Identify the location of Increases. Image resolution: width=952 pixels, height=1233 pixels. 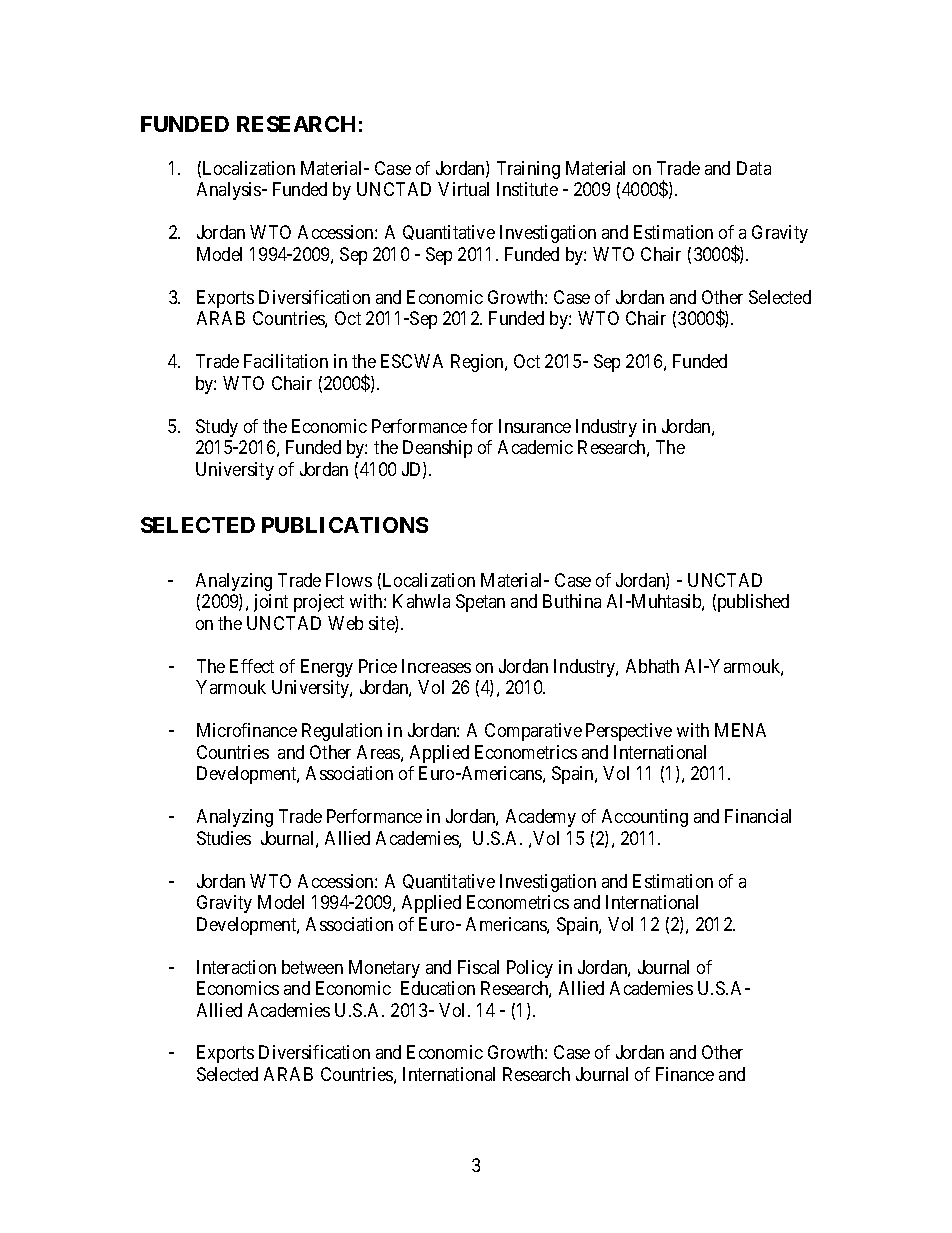
(436, 666).
